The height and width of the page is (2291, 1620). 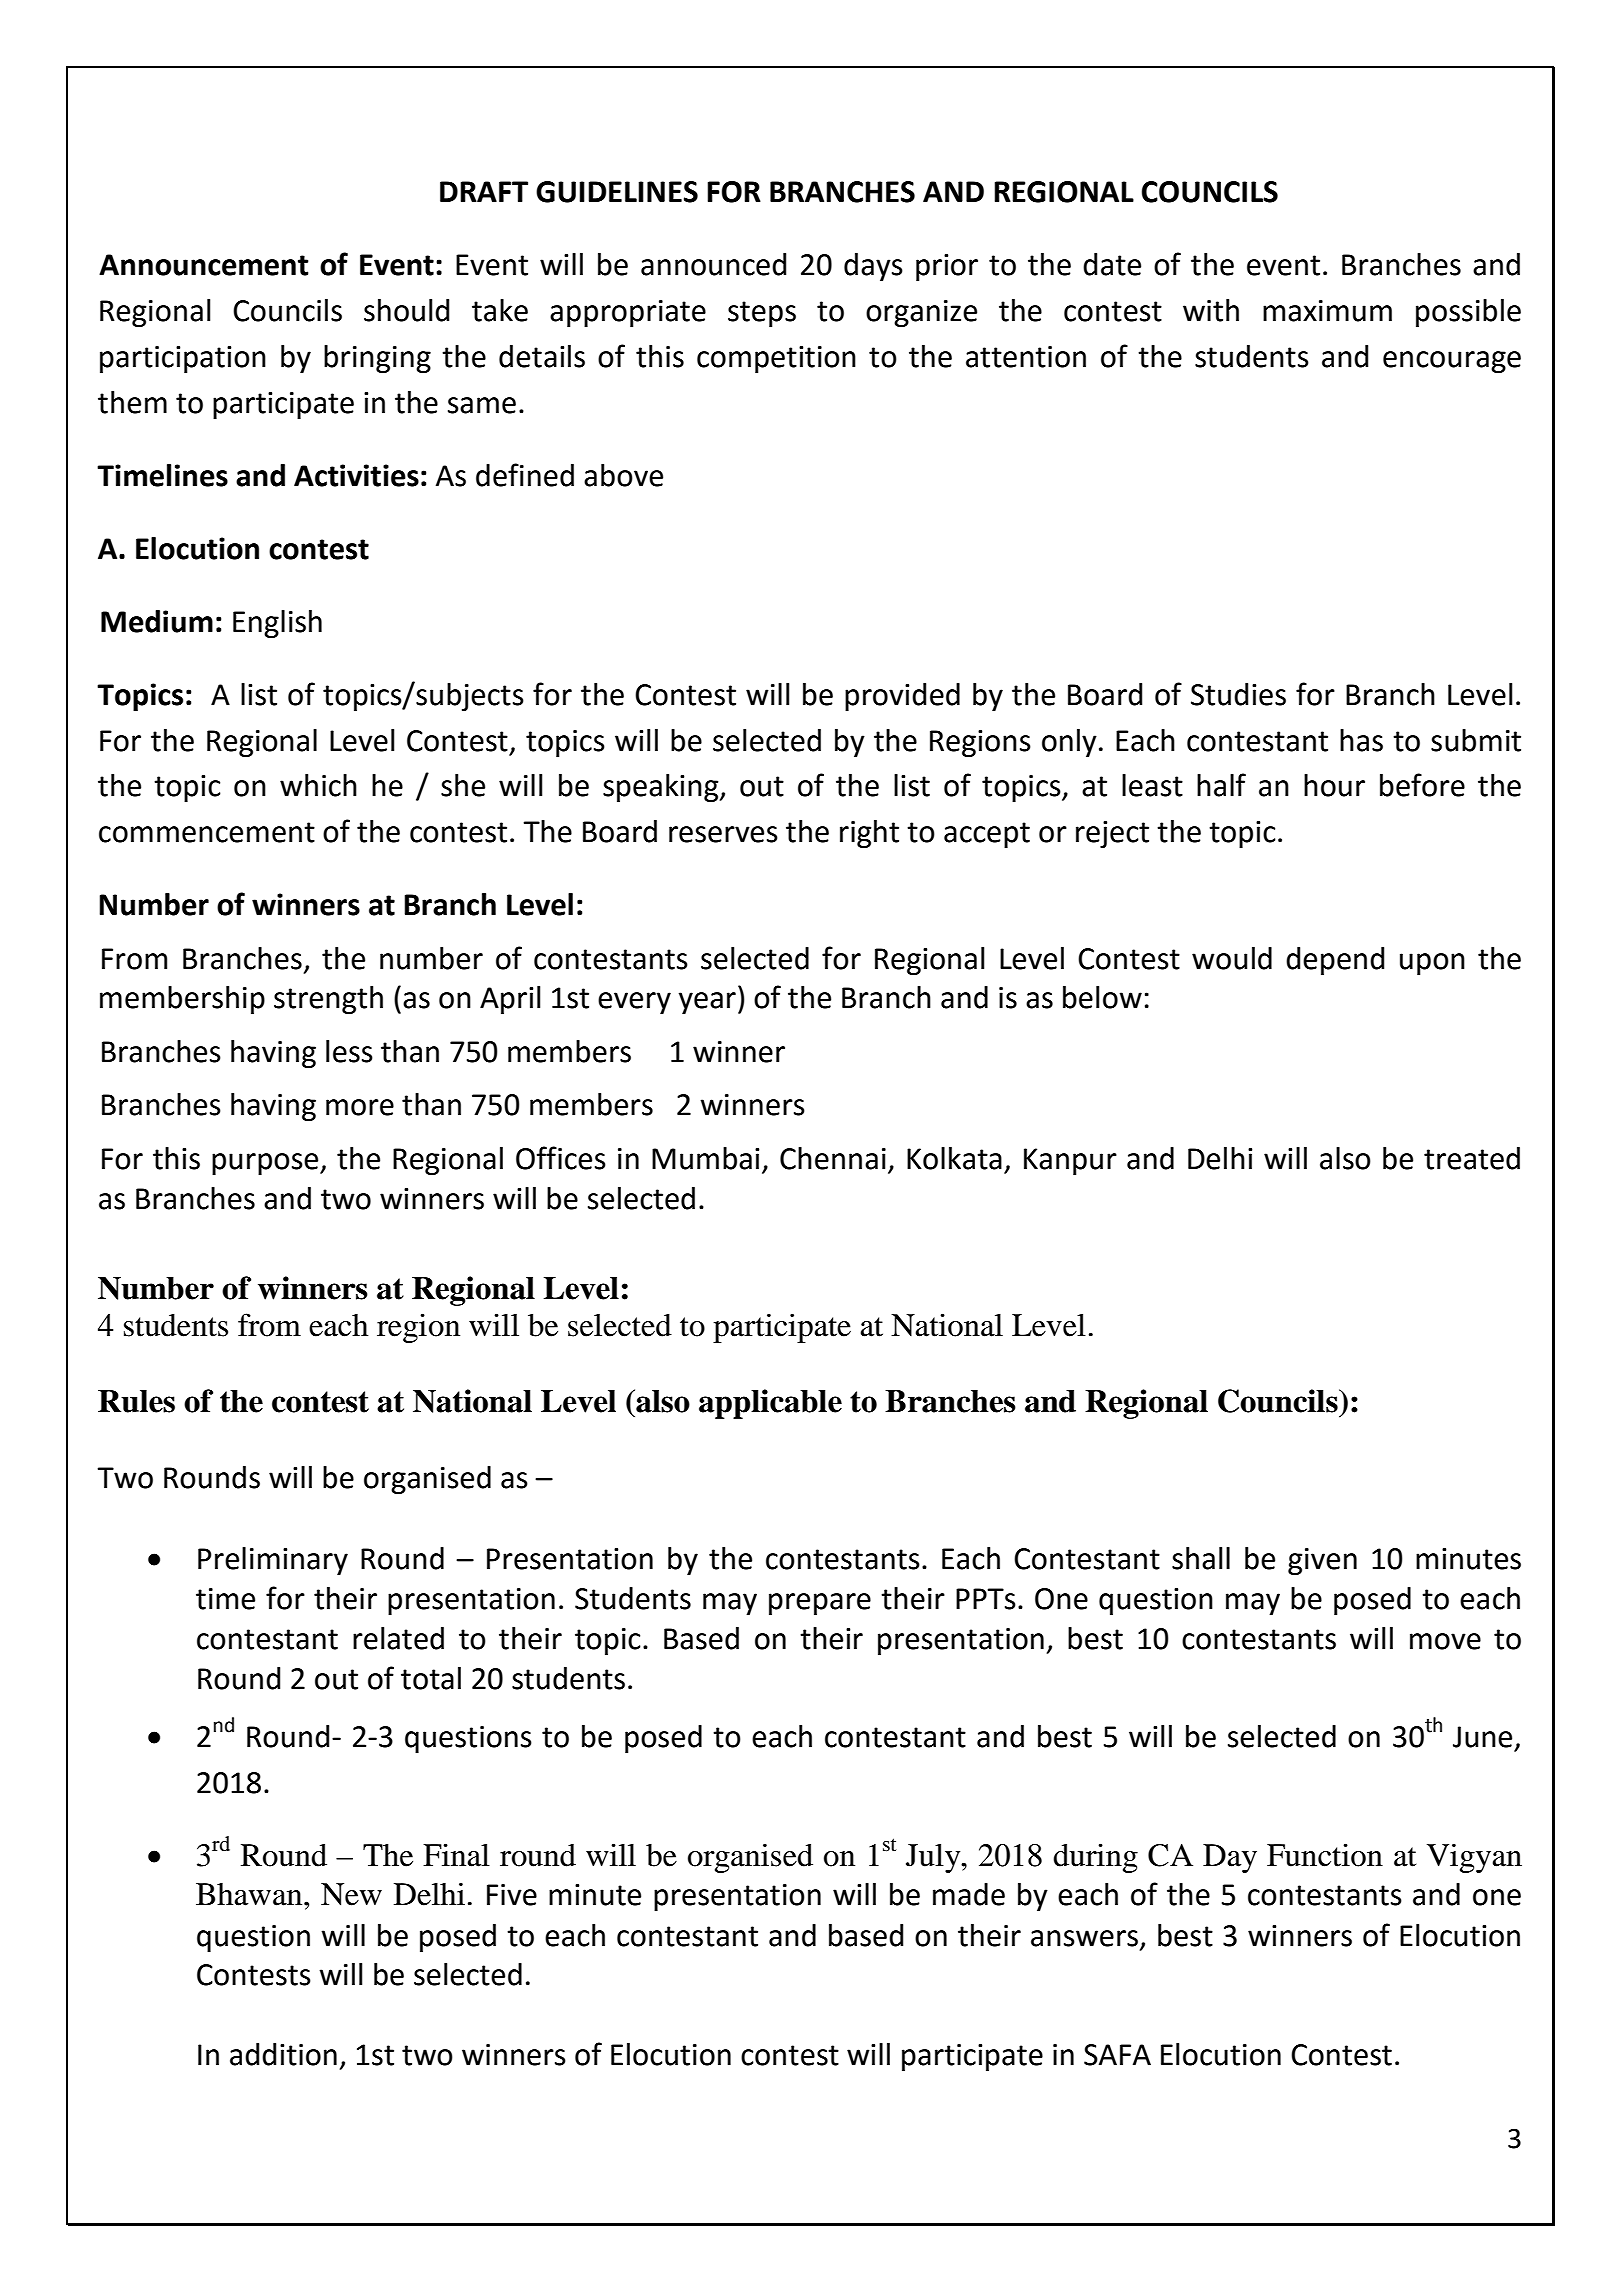 What do you see at coordinates (1327, 311) in the page?
I see `maximum` at bounding box center [1327, 311].
